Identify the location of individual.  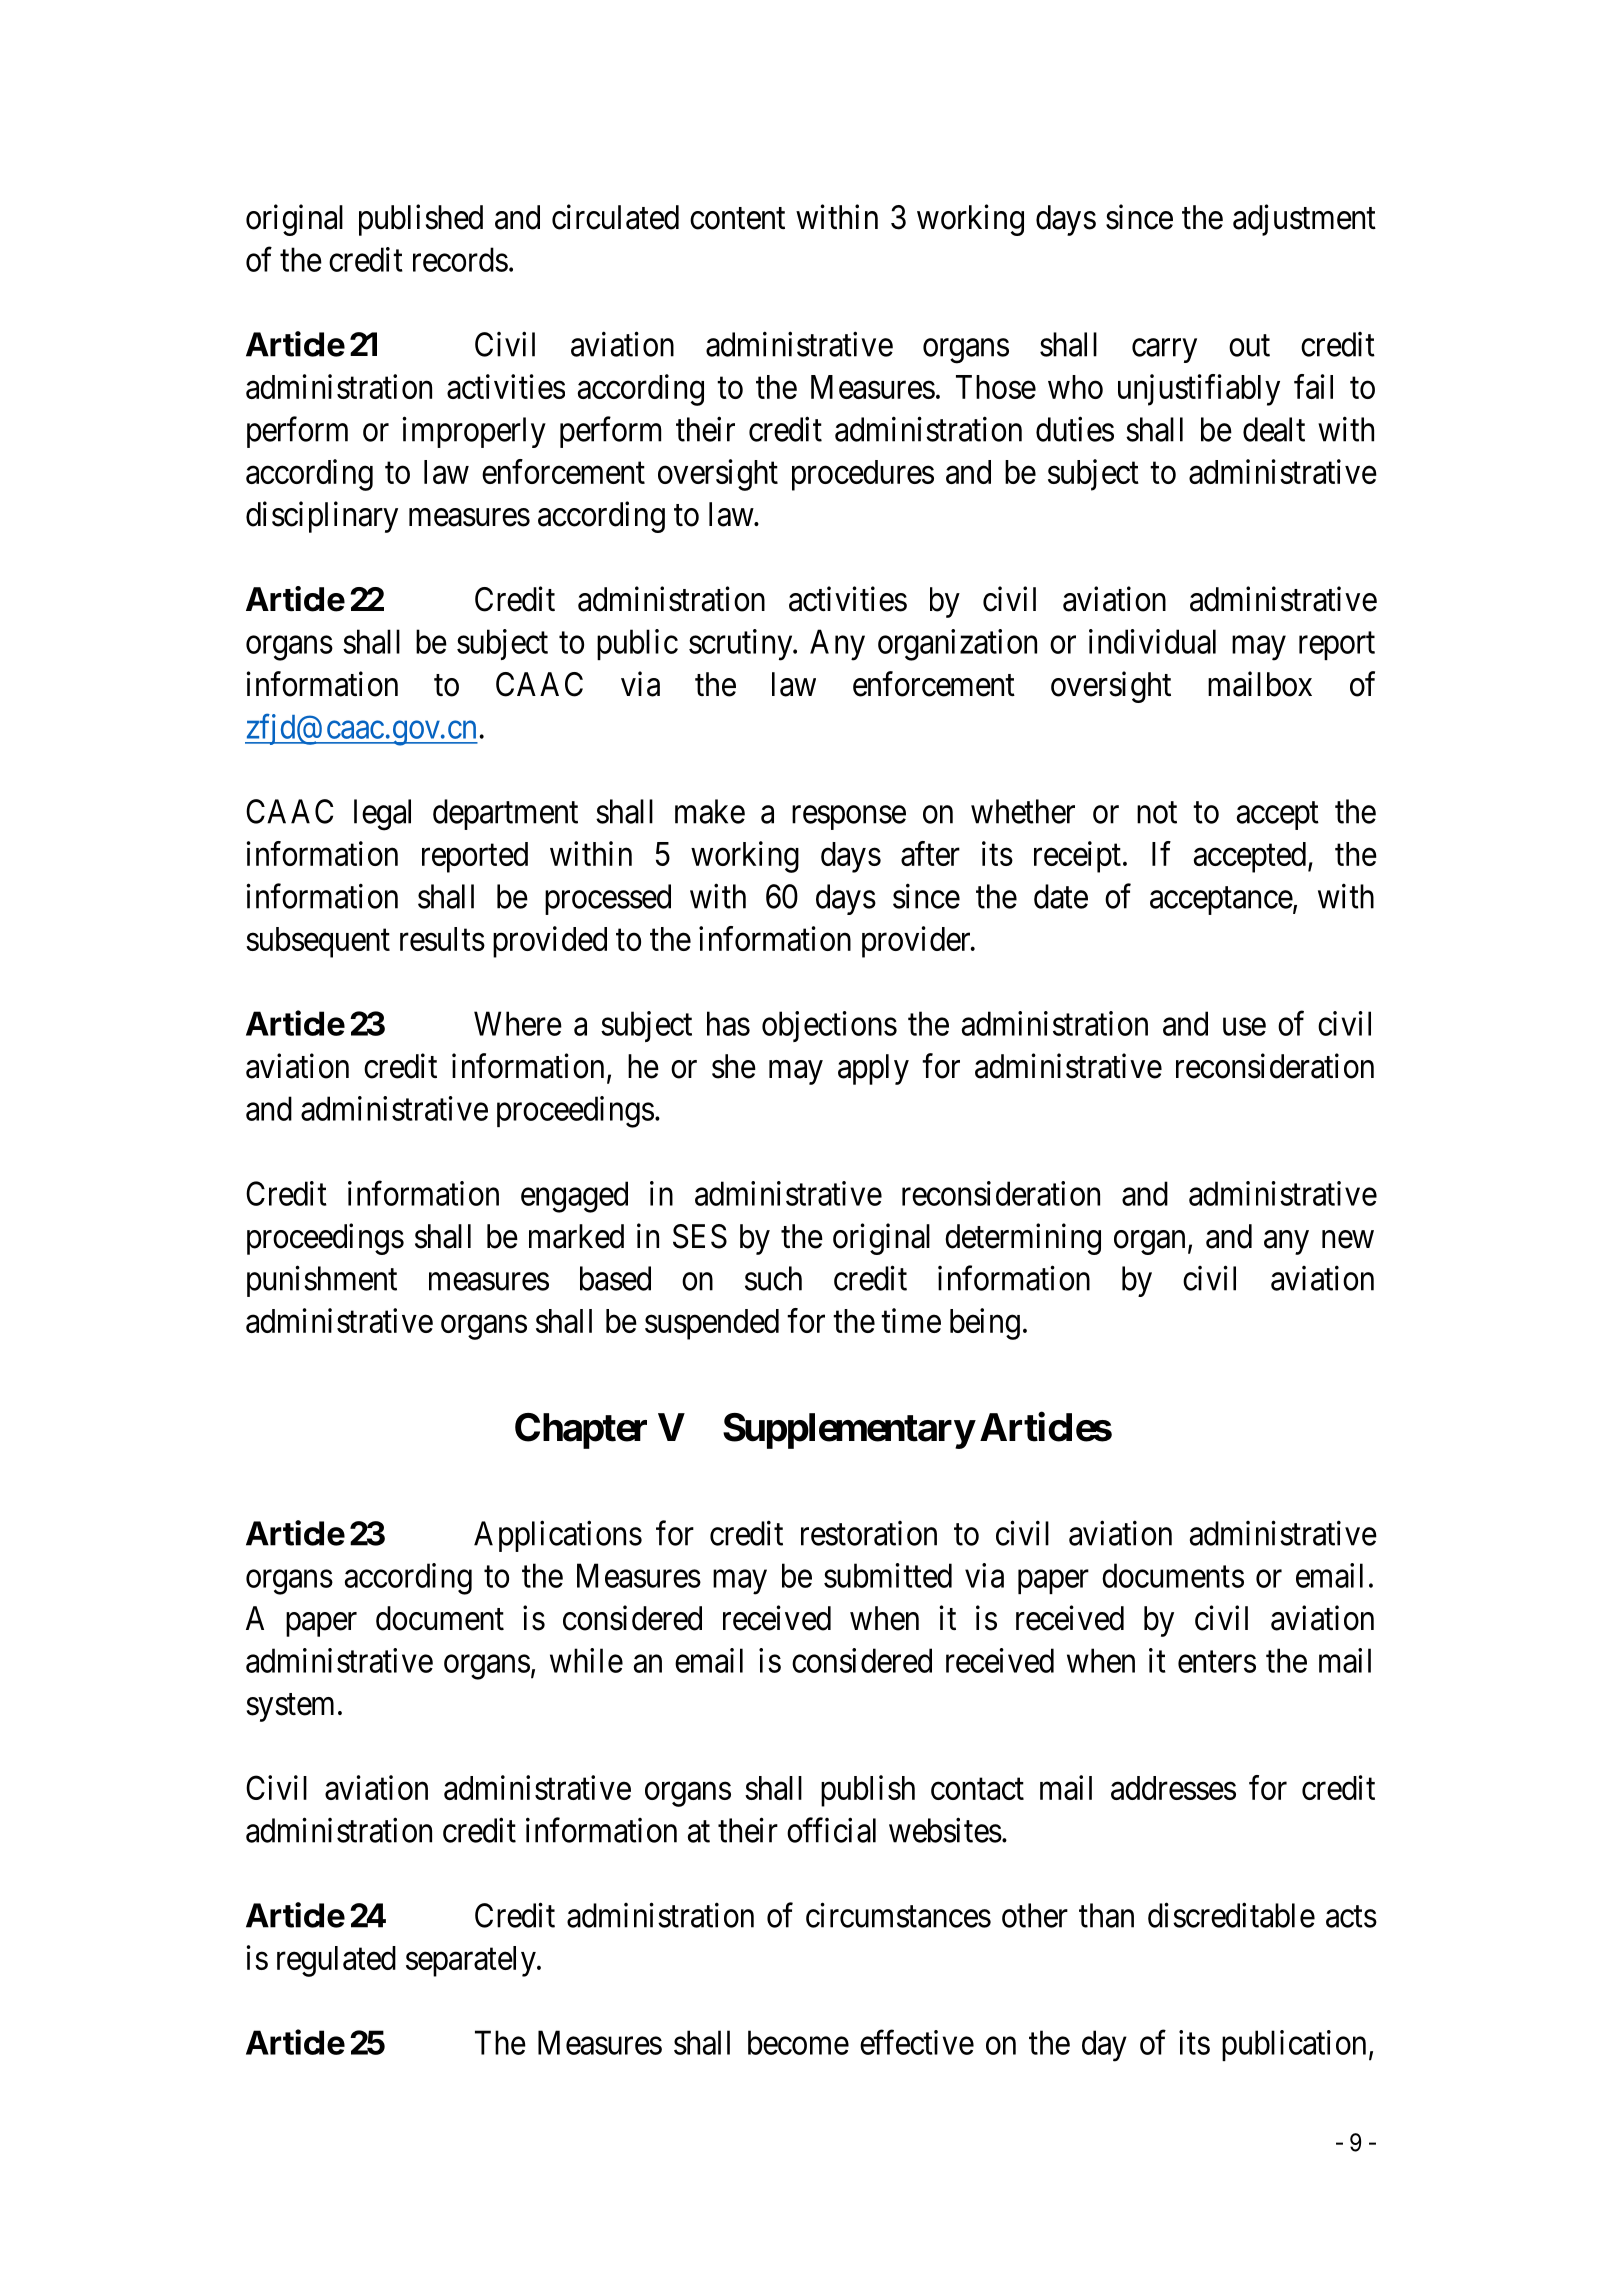
(1152, 641).
